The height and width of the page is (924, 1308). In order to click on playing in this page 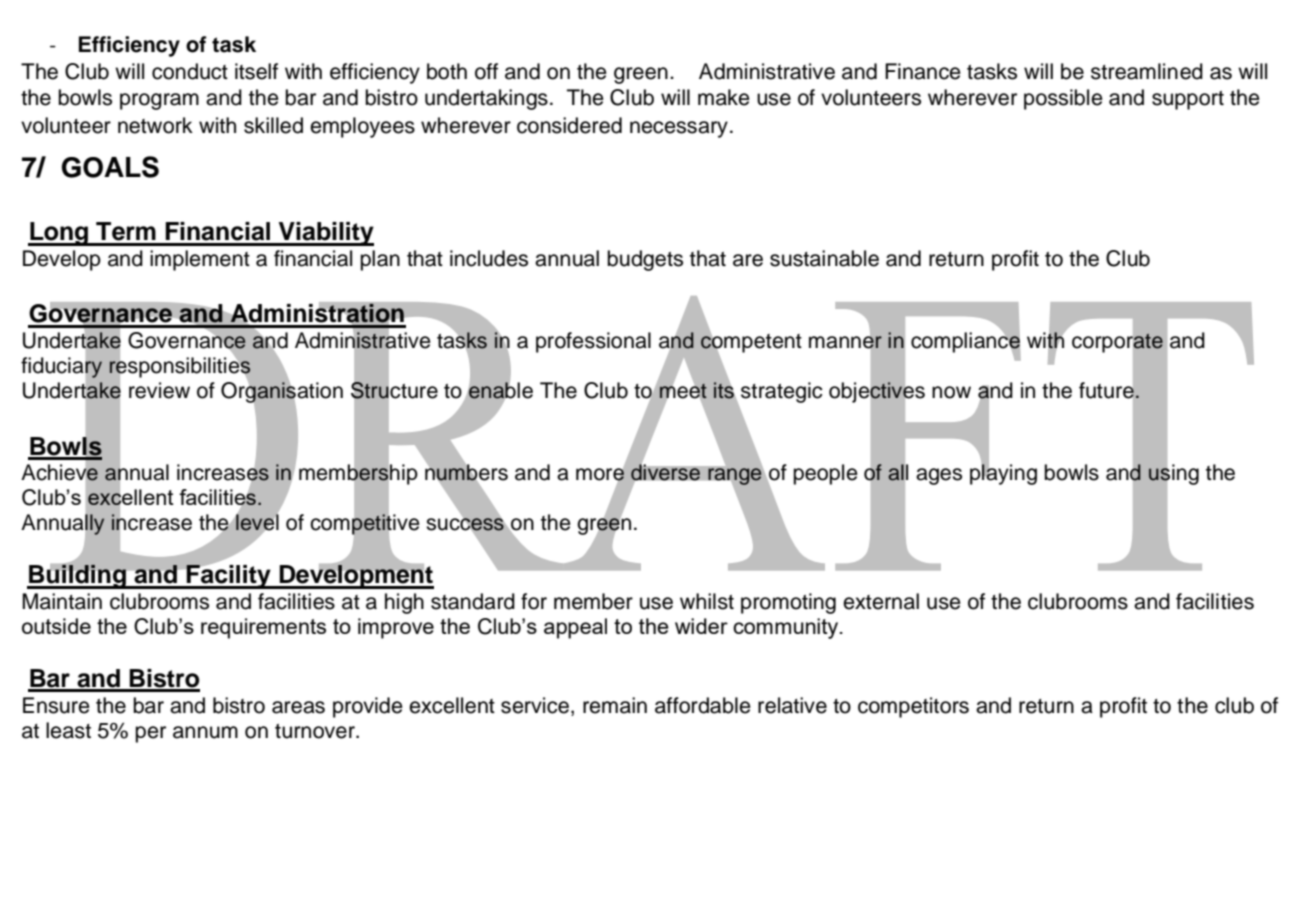, I will do `click(1003, 473)`.
